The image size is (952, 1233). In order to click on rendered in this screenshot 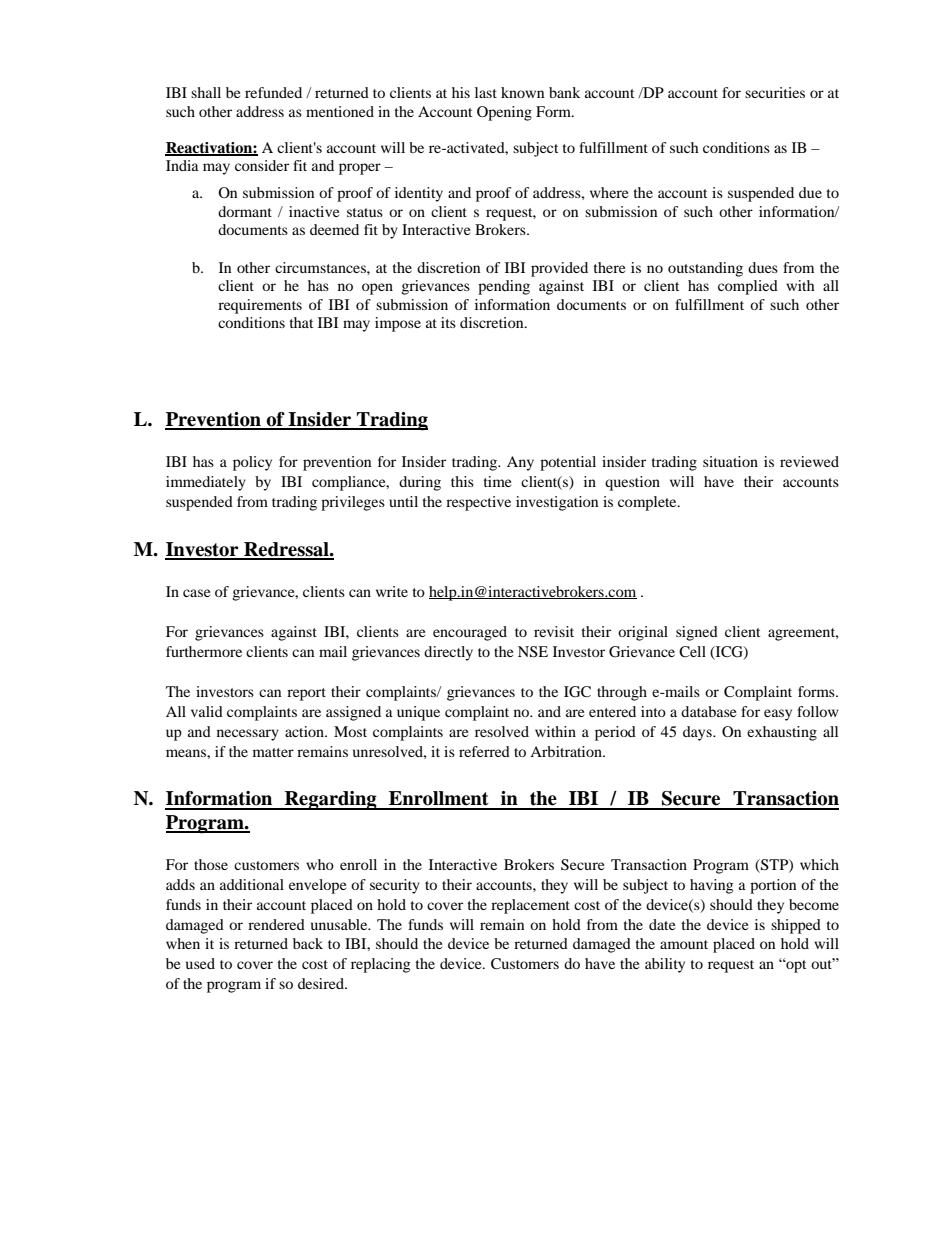, I will do `click(276, 924)`.
